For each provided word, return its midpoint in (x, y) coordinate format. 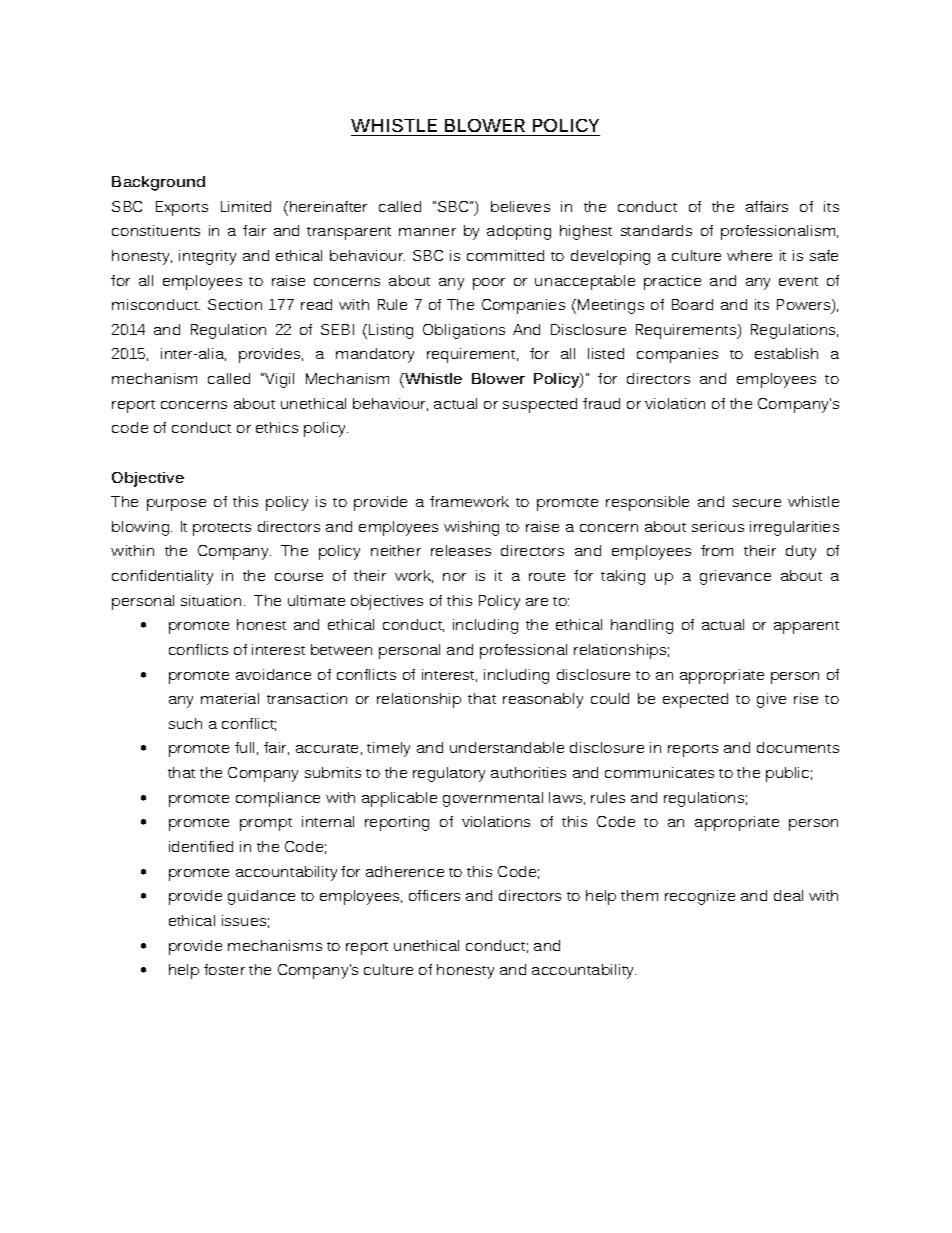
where (749, 255)
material (230, 698)
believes (520, 206)
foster (224, 969)
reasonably (543, 700)
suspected (540, 405)
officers (434, 895)
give (771, 700)
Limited (246, 206)
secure (757, 503)
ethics (277, 427)
